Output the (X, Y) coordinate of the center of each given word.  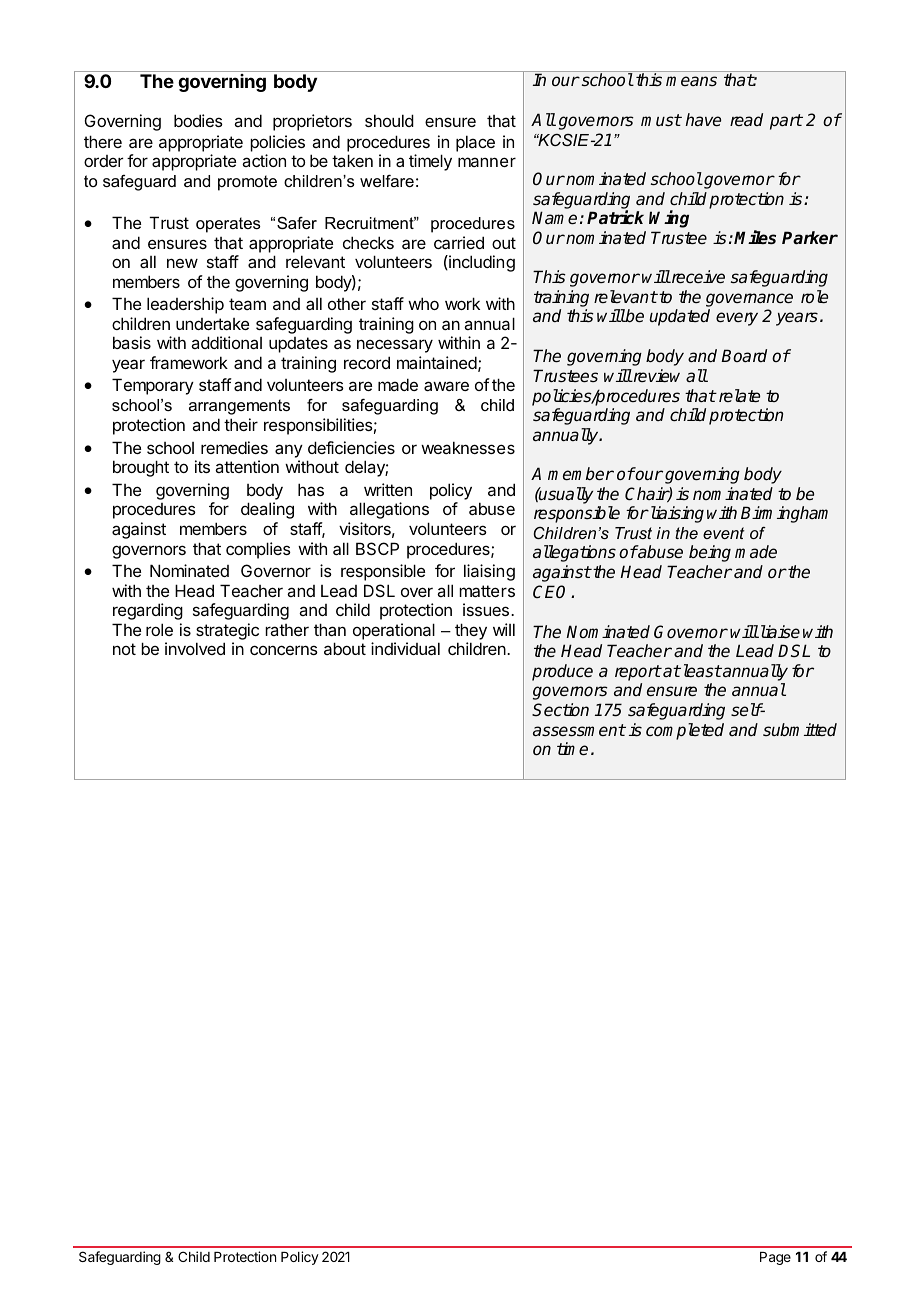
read (746, 119)
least (701, 671)
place (475, 143)
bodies (198, 120)
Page (775, 1258)
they (471, 631)
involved (195, 648)
